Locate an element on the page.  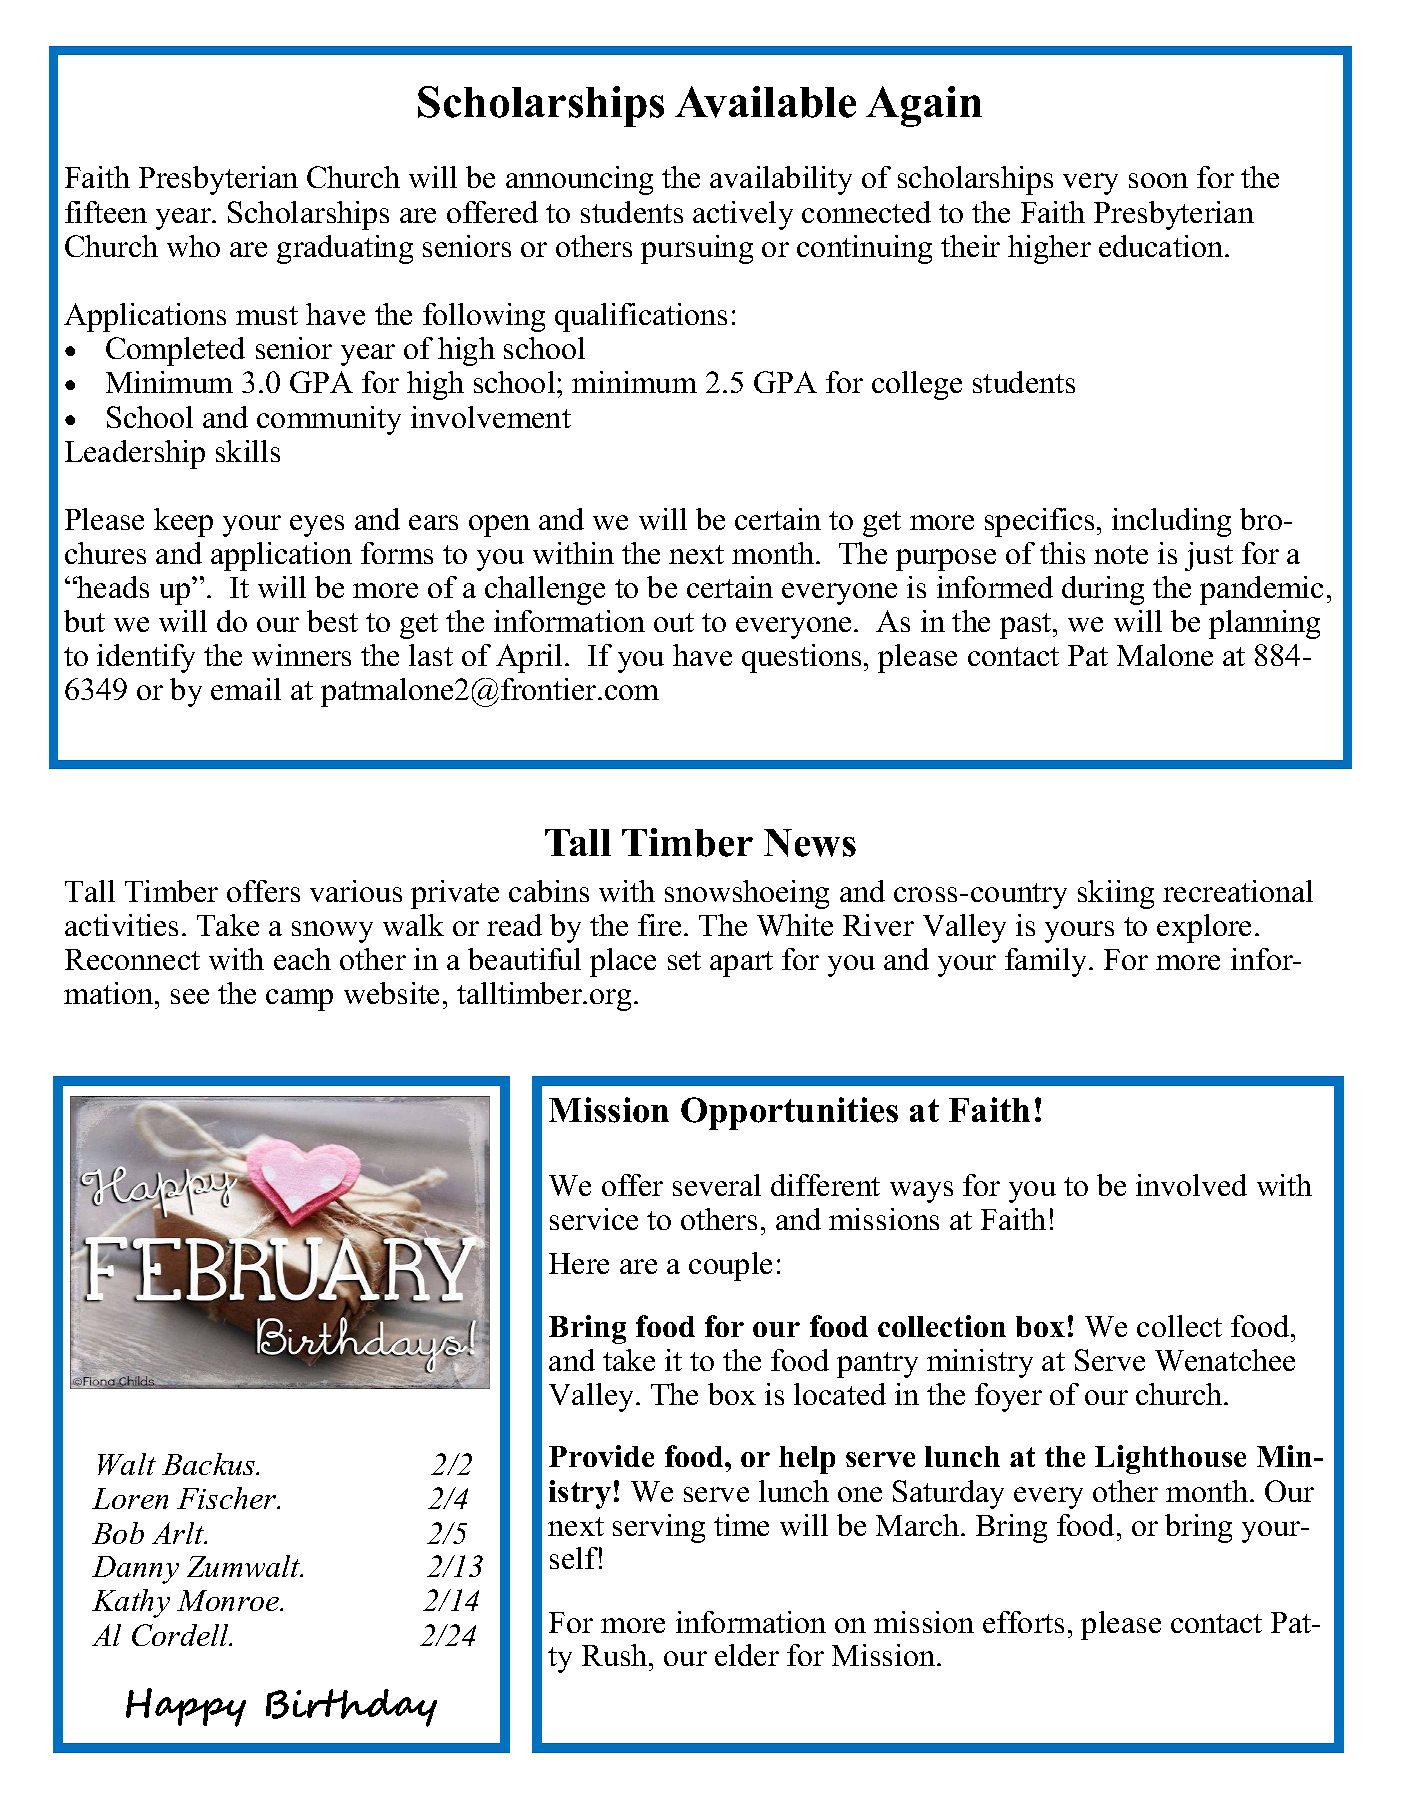
activities is located at coordinates (121, 925).
